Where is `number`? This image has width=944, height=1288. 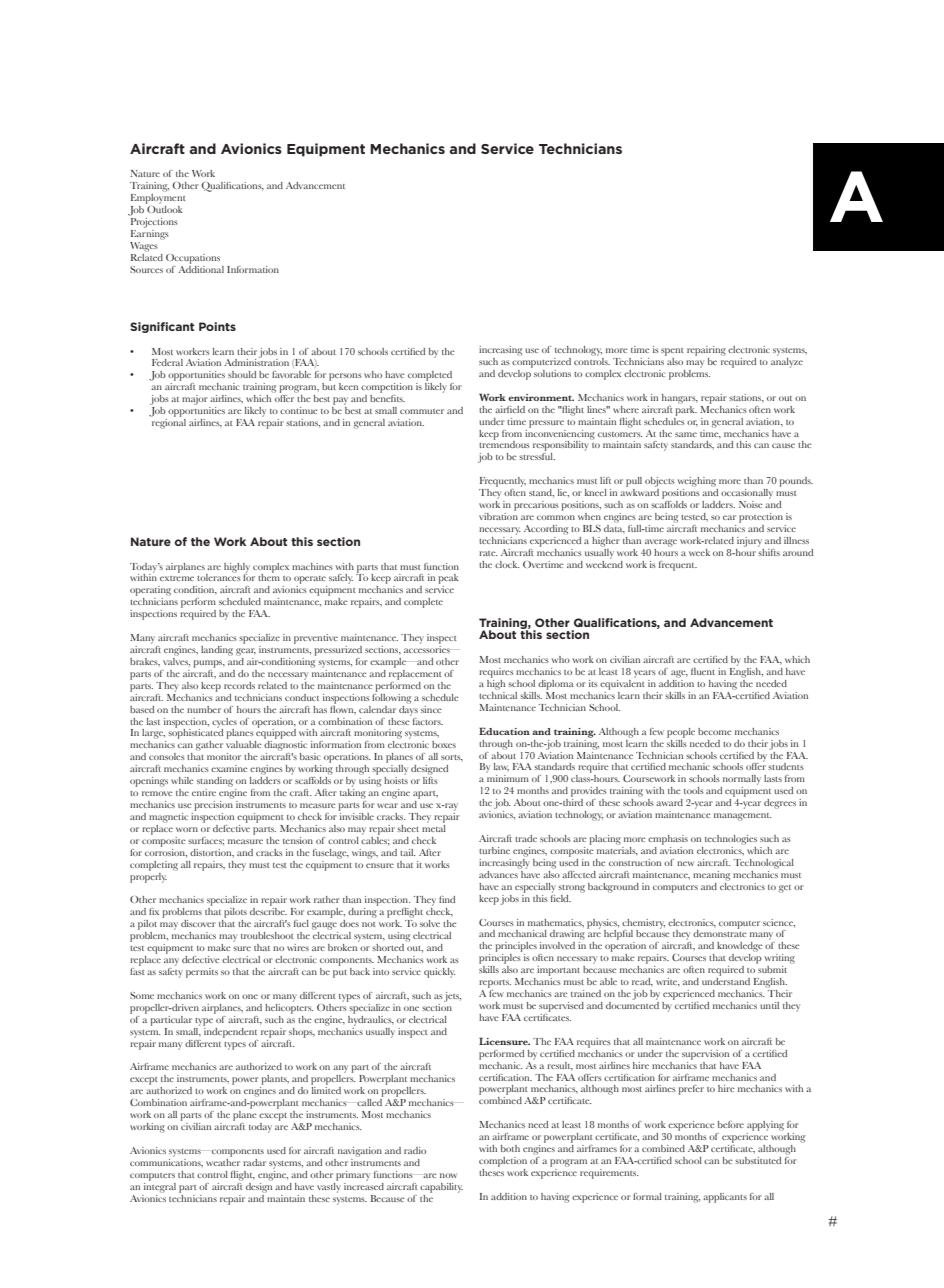 number is located at coordinates (204, 709).
